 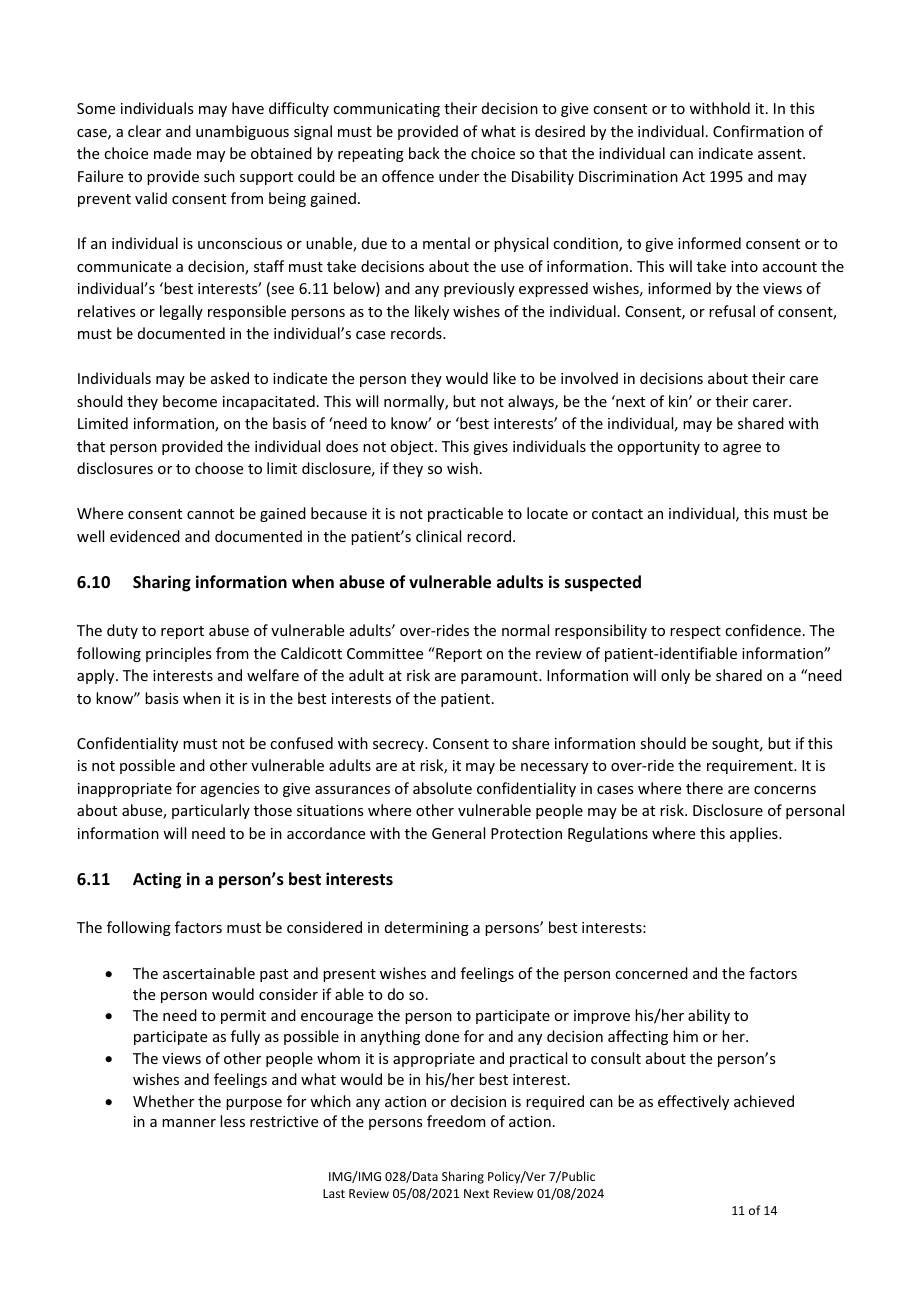 I want to click on particularly, so click(x=211, y=811).
